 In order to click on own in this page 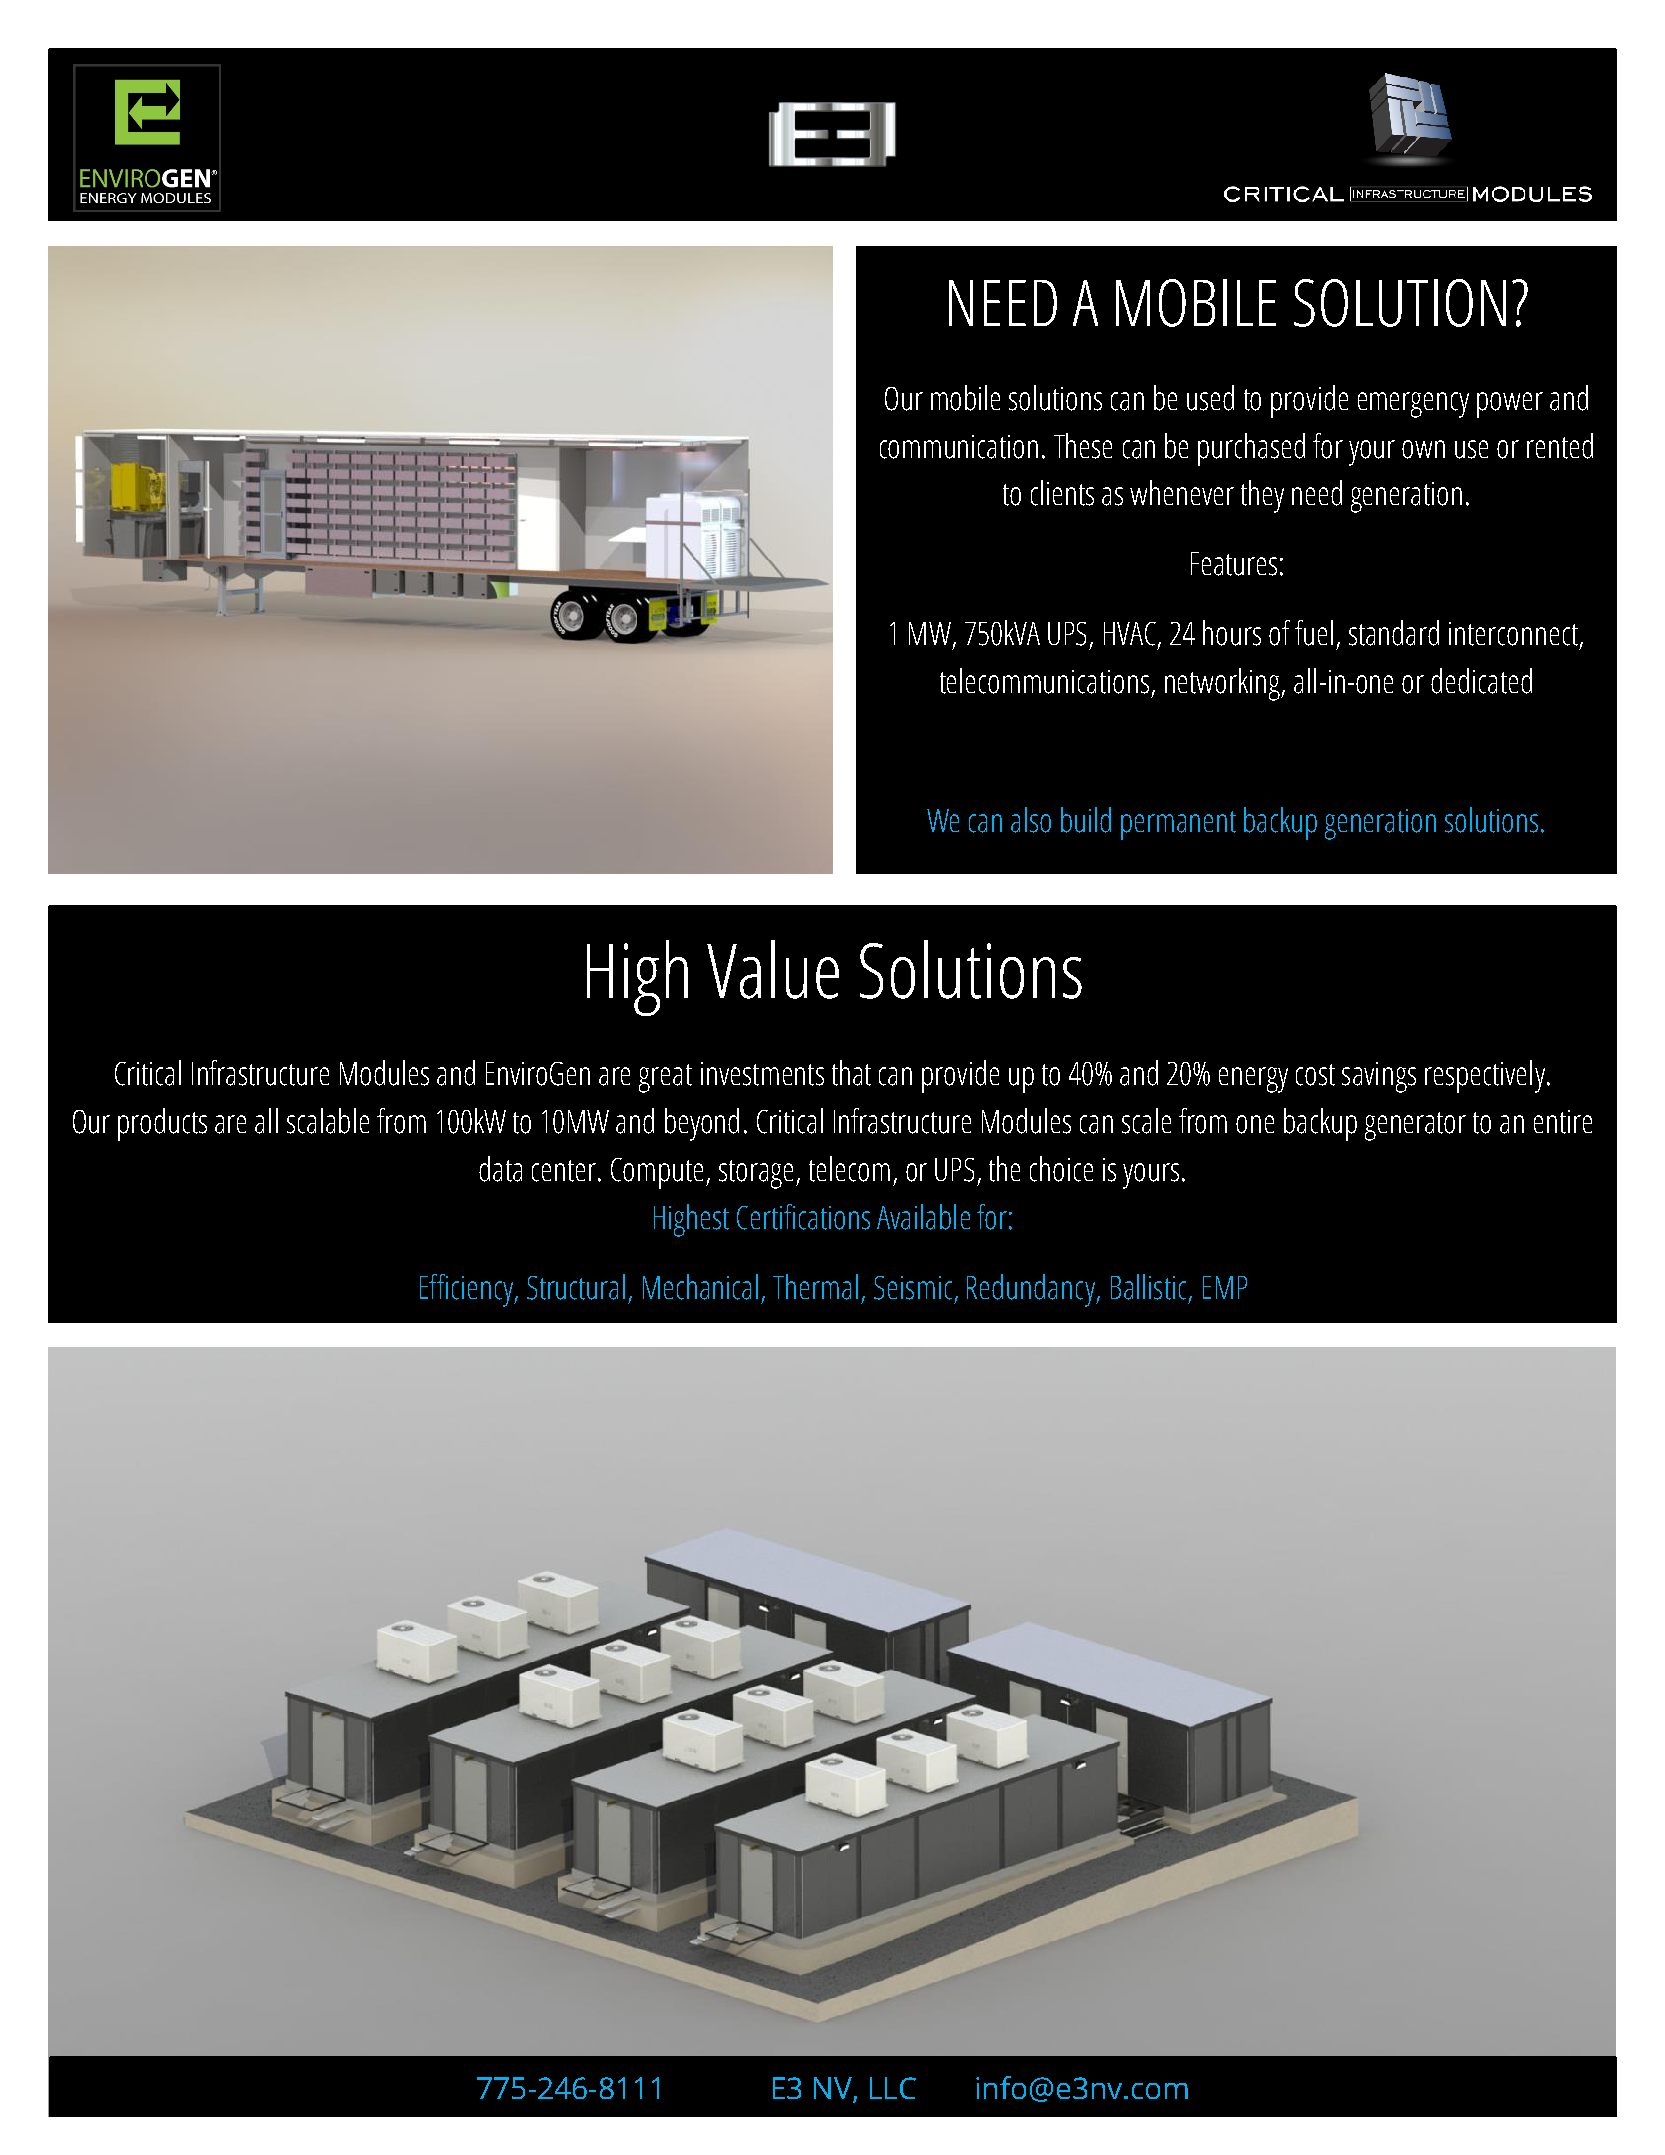, I will do `click(1423, 449)`.
